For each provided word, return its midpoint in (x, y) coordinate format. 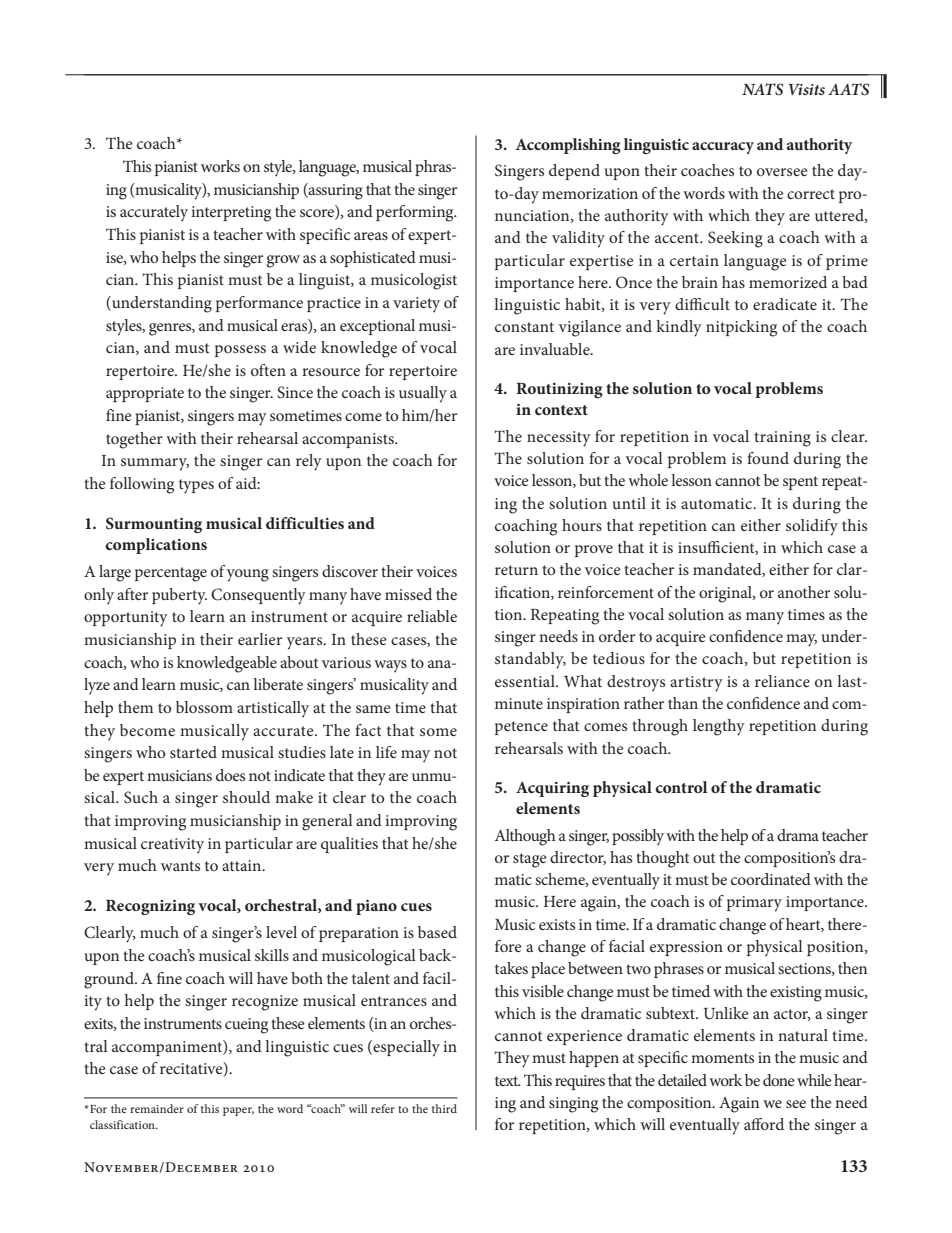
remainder (157, 1108)
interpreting (231, 214)
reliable (432, 616)
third (444, 1108)
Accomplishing (568, 146)
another (804, 592)
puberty (179, 596)
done (779, 1080)
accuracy (723, 148)
